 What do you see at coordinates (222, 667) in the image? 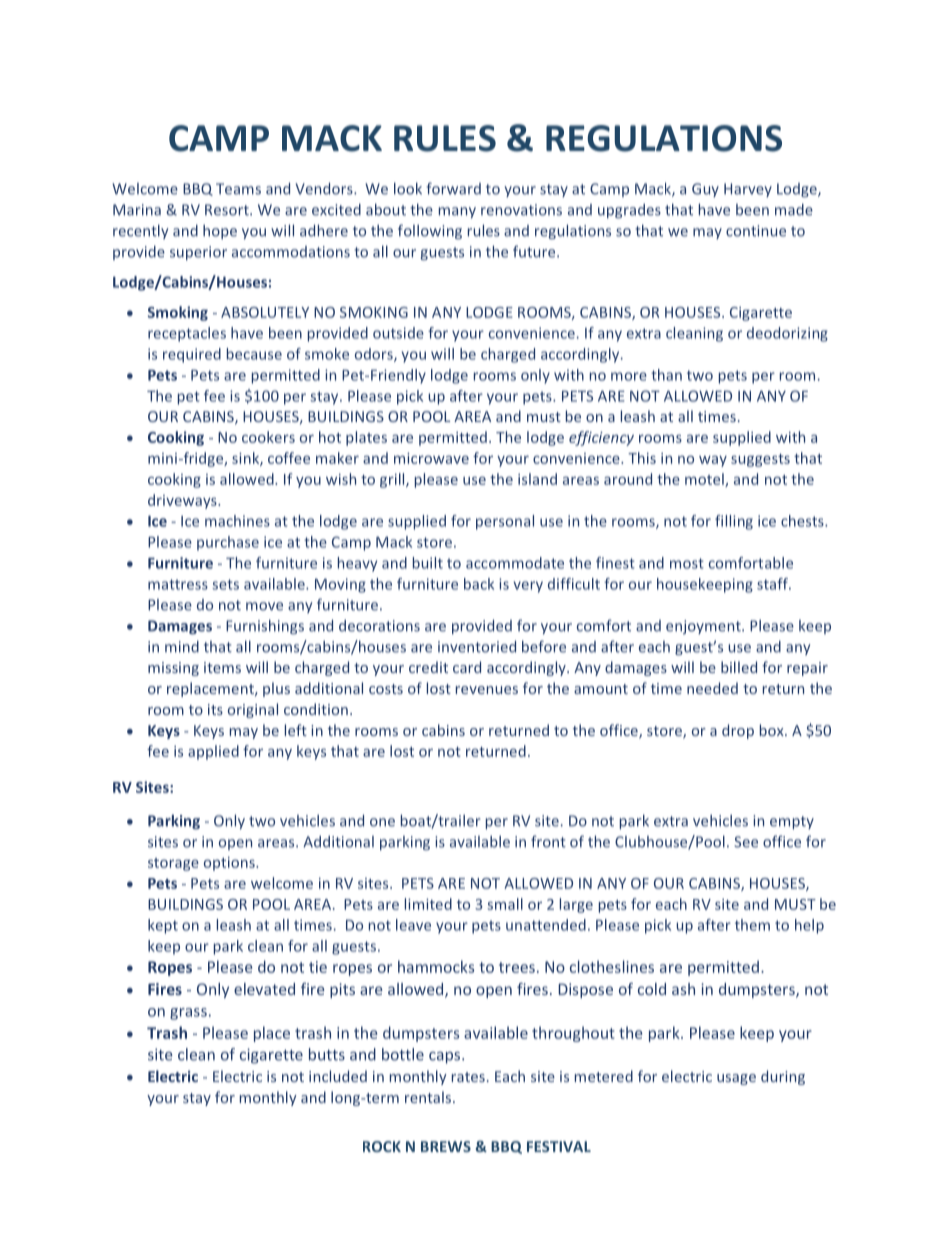
I see `items` at bounding box center [222, 667].
